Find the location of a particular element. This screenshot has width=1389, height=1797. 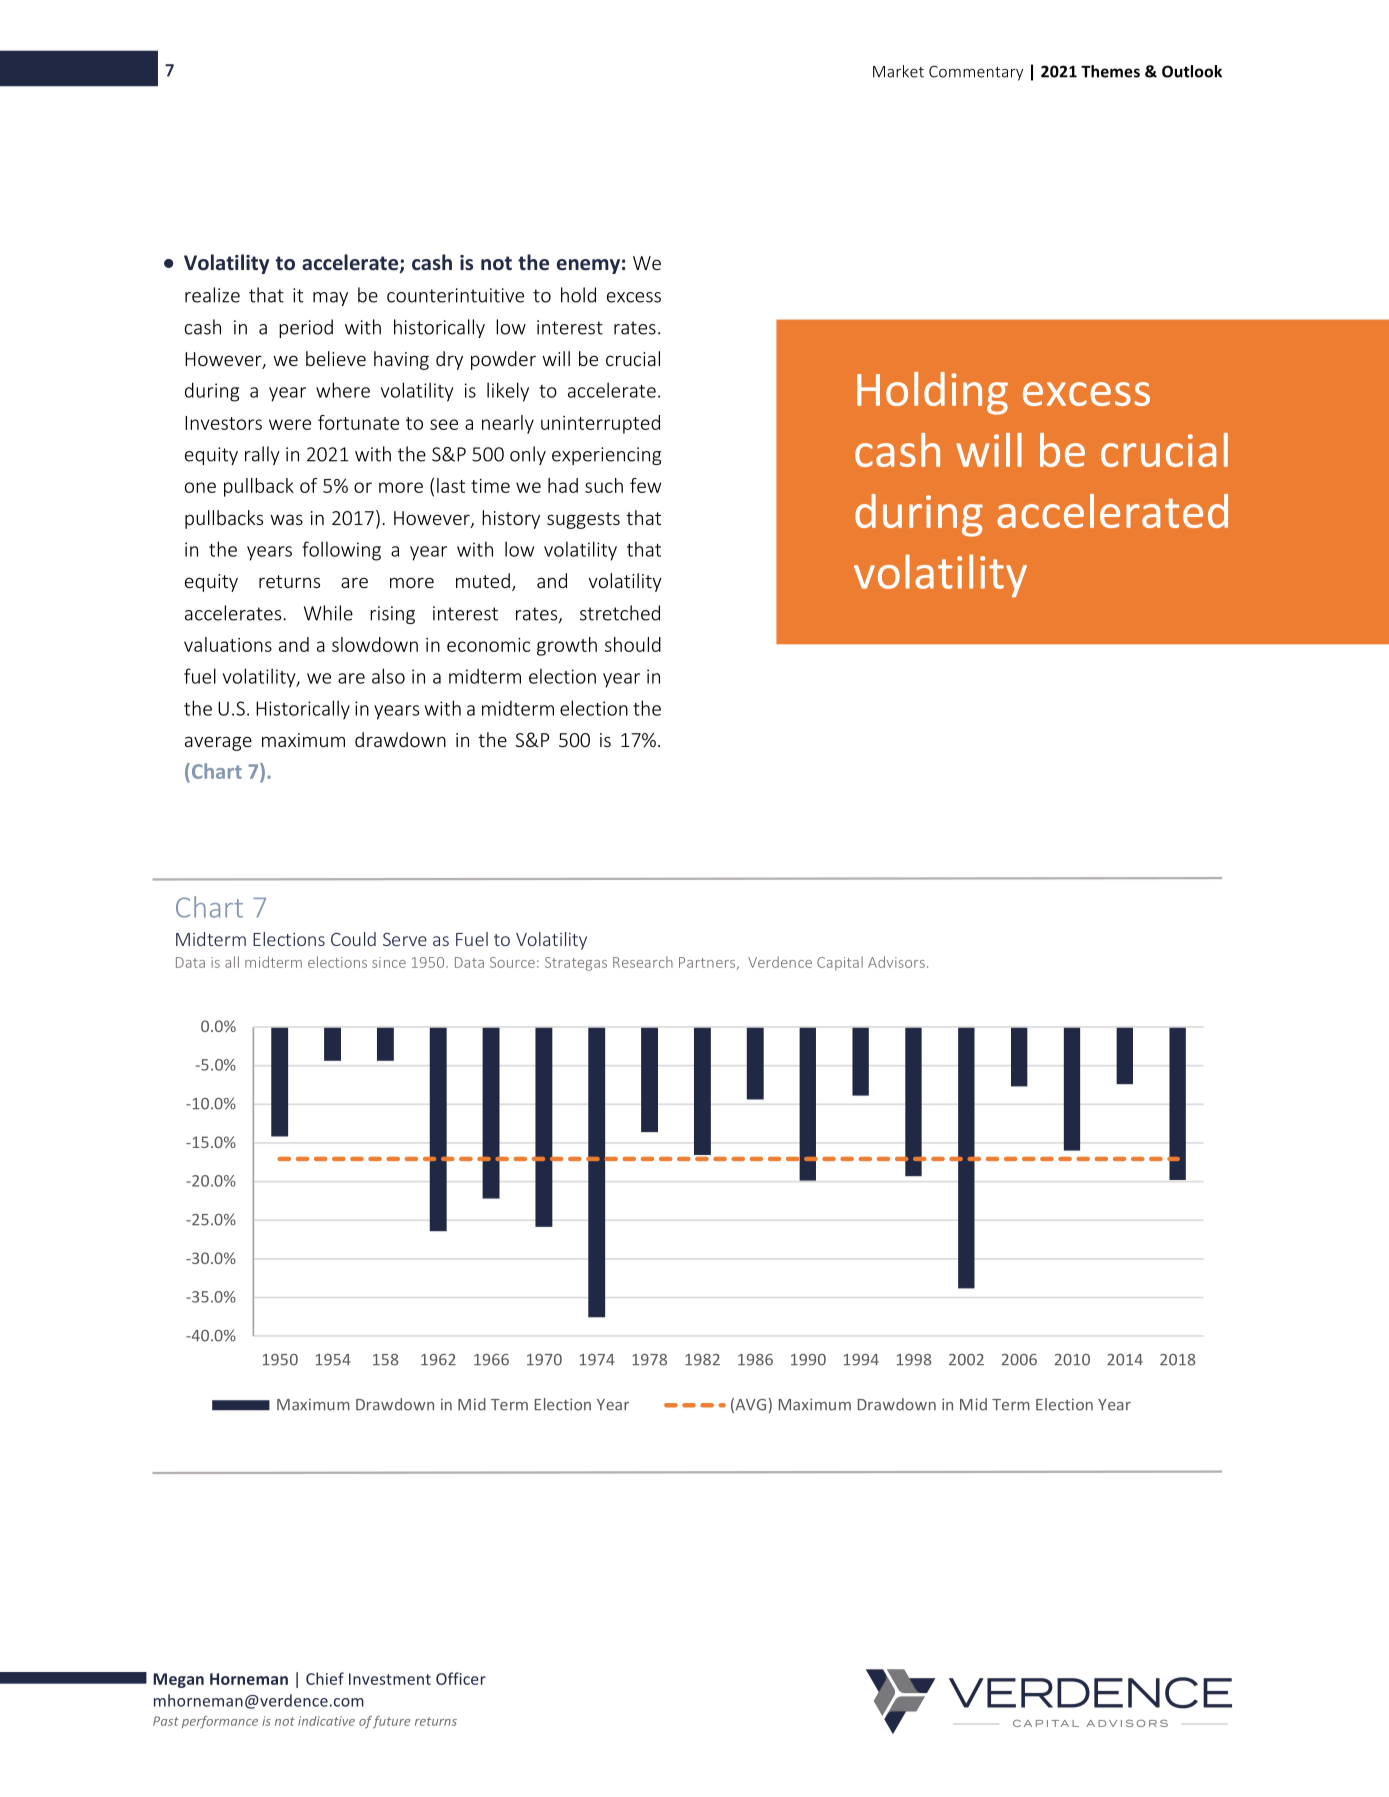

Commentary is located at coordinates (976, 73).
